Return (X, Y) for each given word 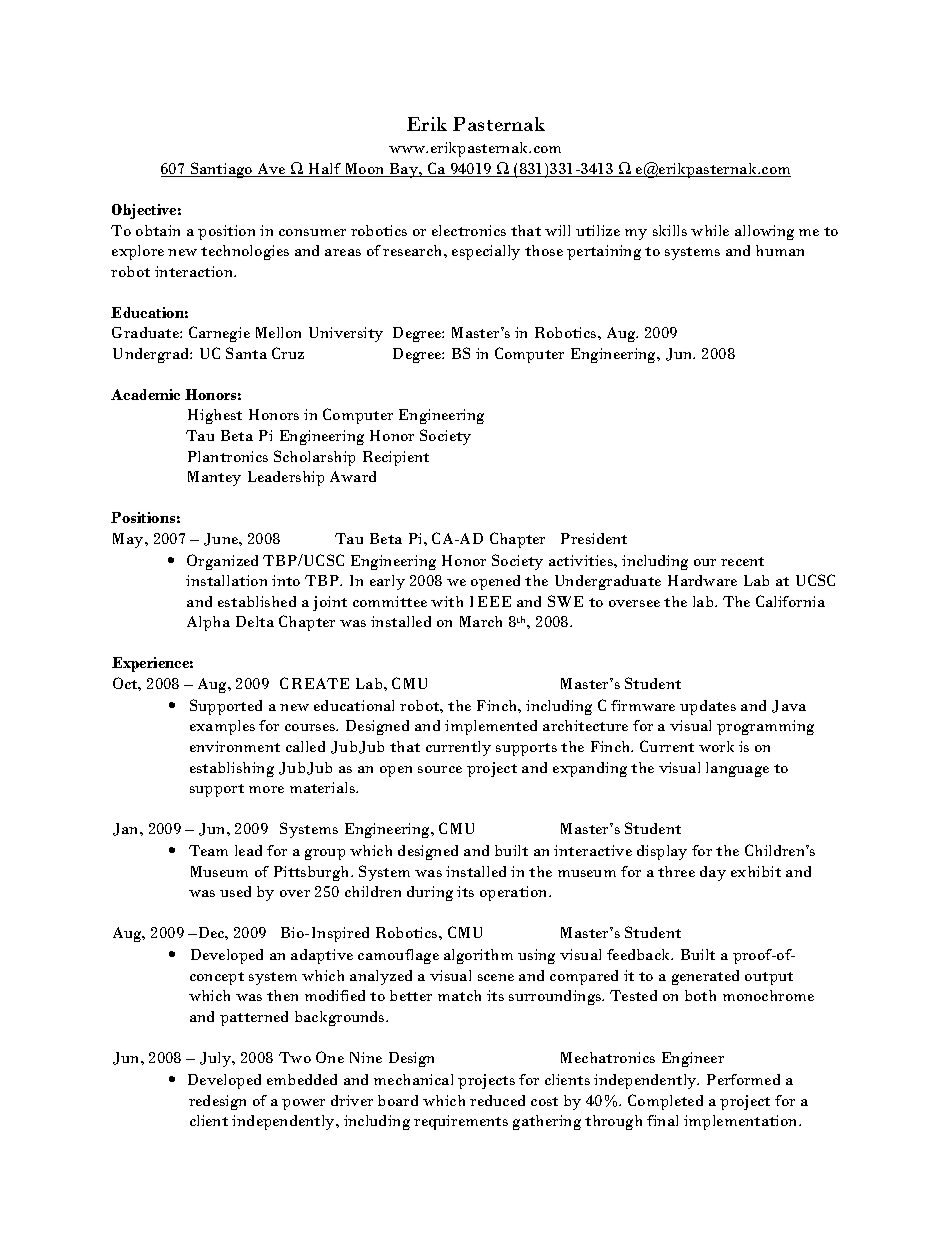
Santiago (222, 170)
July (217, 1059)
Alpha (208, 623)
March (481, 621)
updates (708, 707)
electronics (469, 230)
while (710, 230)
